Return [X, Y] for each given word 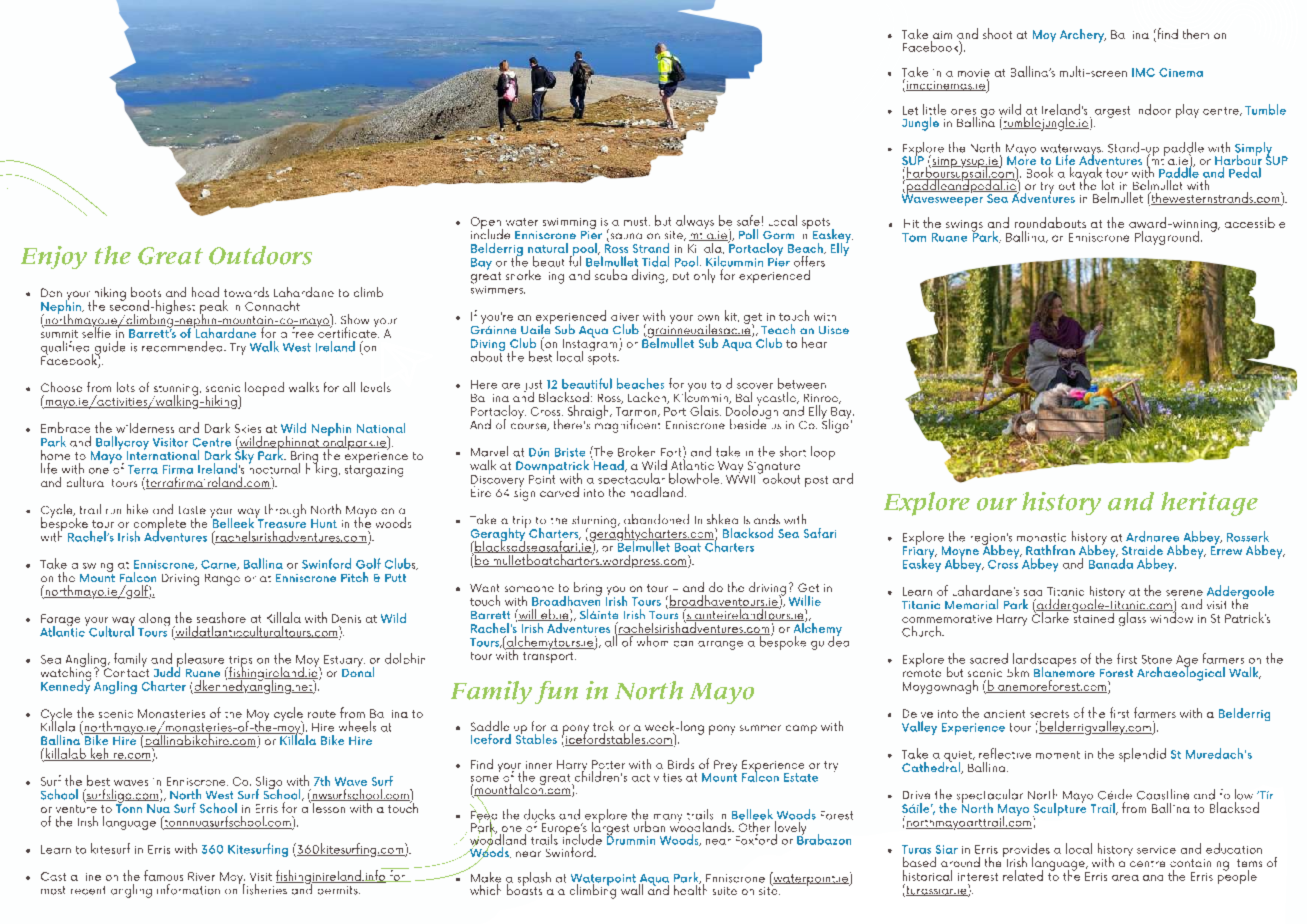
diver [625, 317]
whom [652, 640]
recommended [183, 346]
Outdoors [260, 255]
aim [941, 36]
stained [1093, 616]
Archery [1083, 36]
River [201, 876]
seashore [221, 617]
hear [814, 342]
